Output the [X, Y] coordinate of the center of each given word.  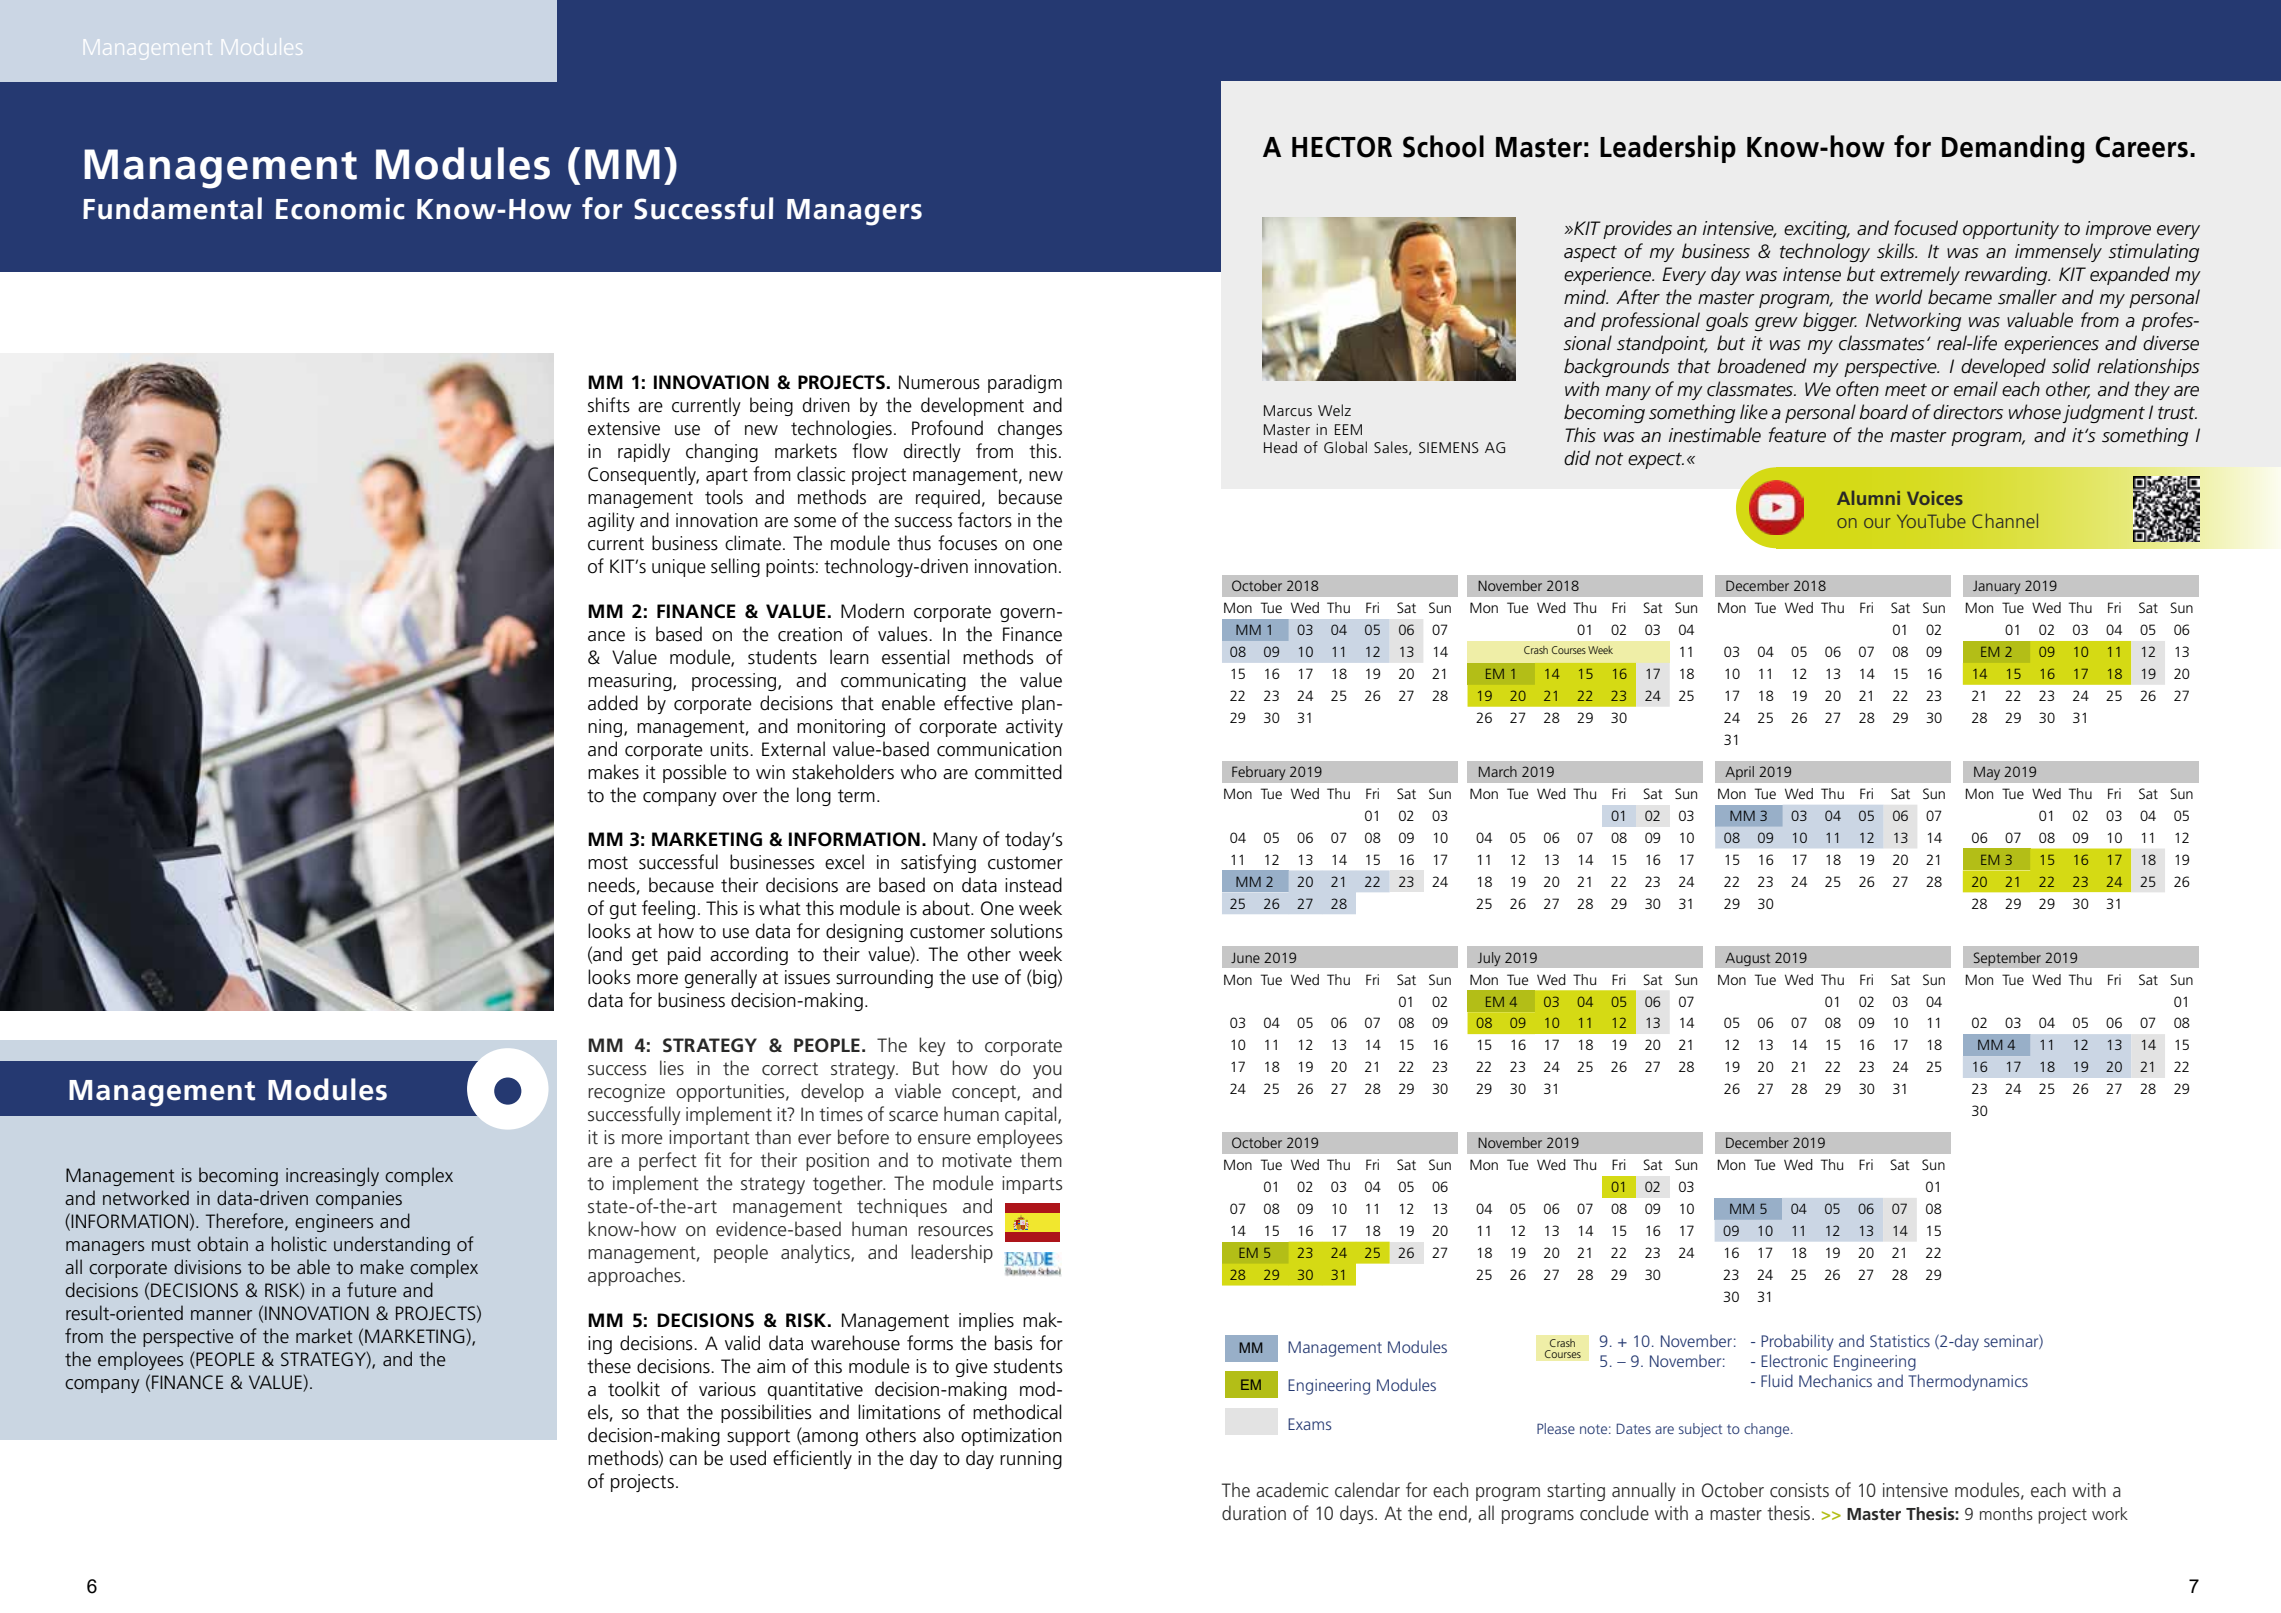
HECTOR [1342, 147]
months [2006, 1513]
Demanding [2013, 149]
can [683, 1460]
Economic [340, 209]
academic [1292, 1490]
